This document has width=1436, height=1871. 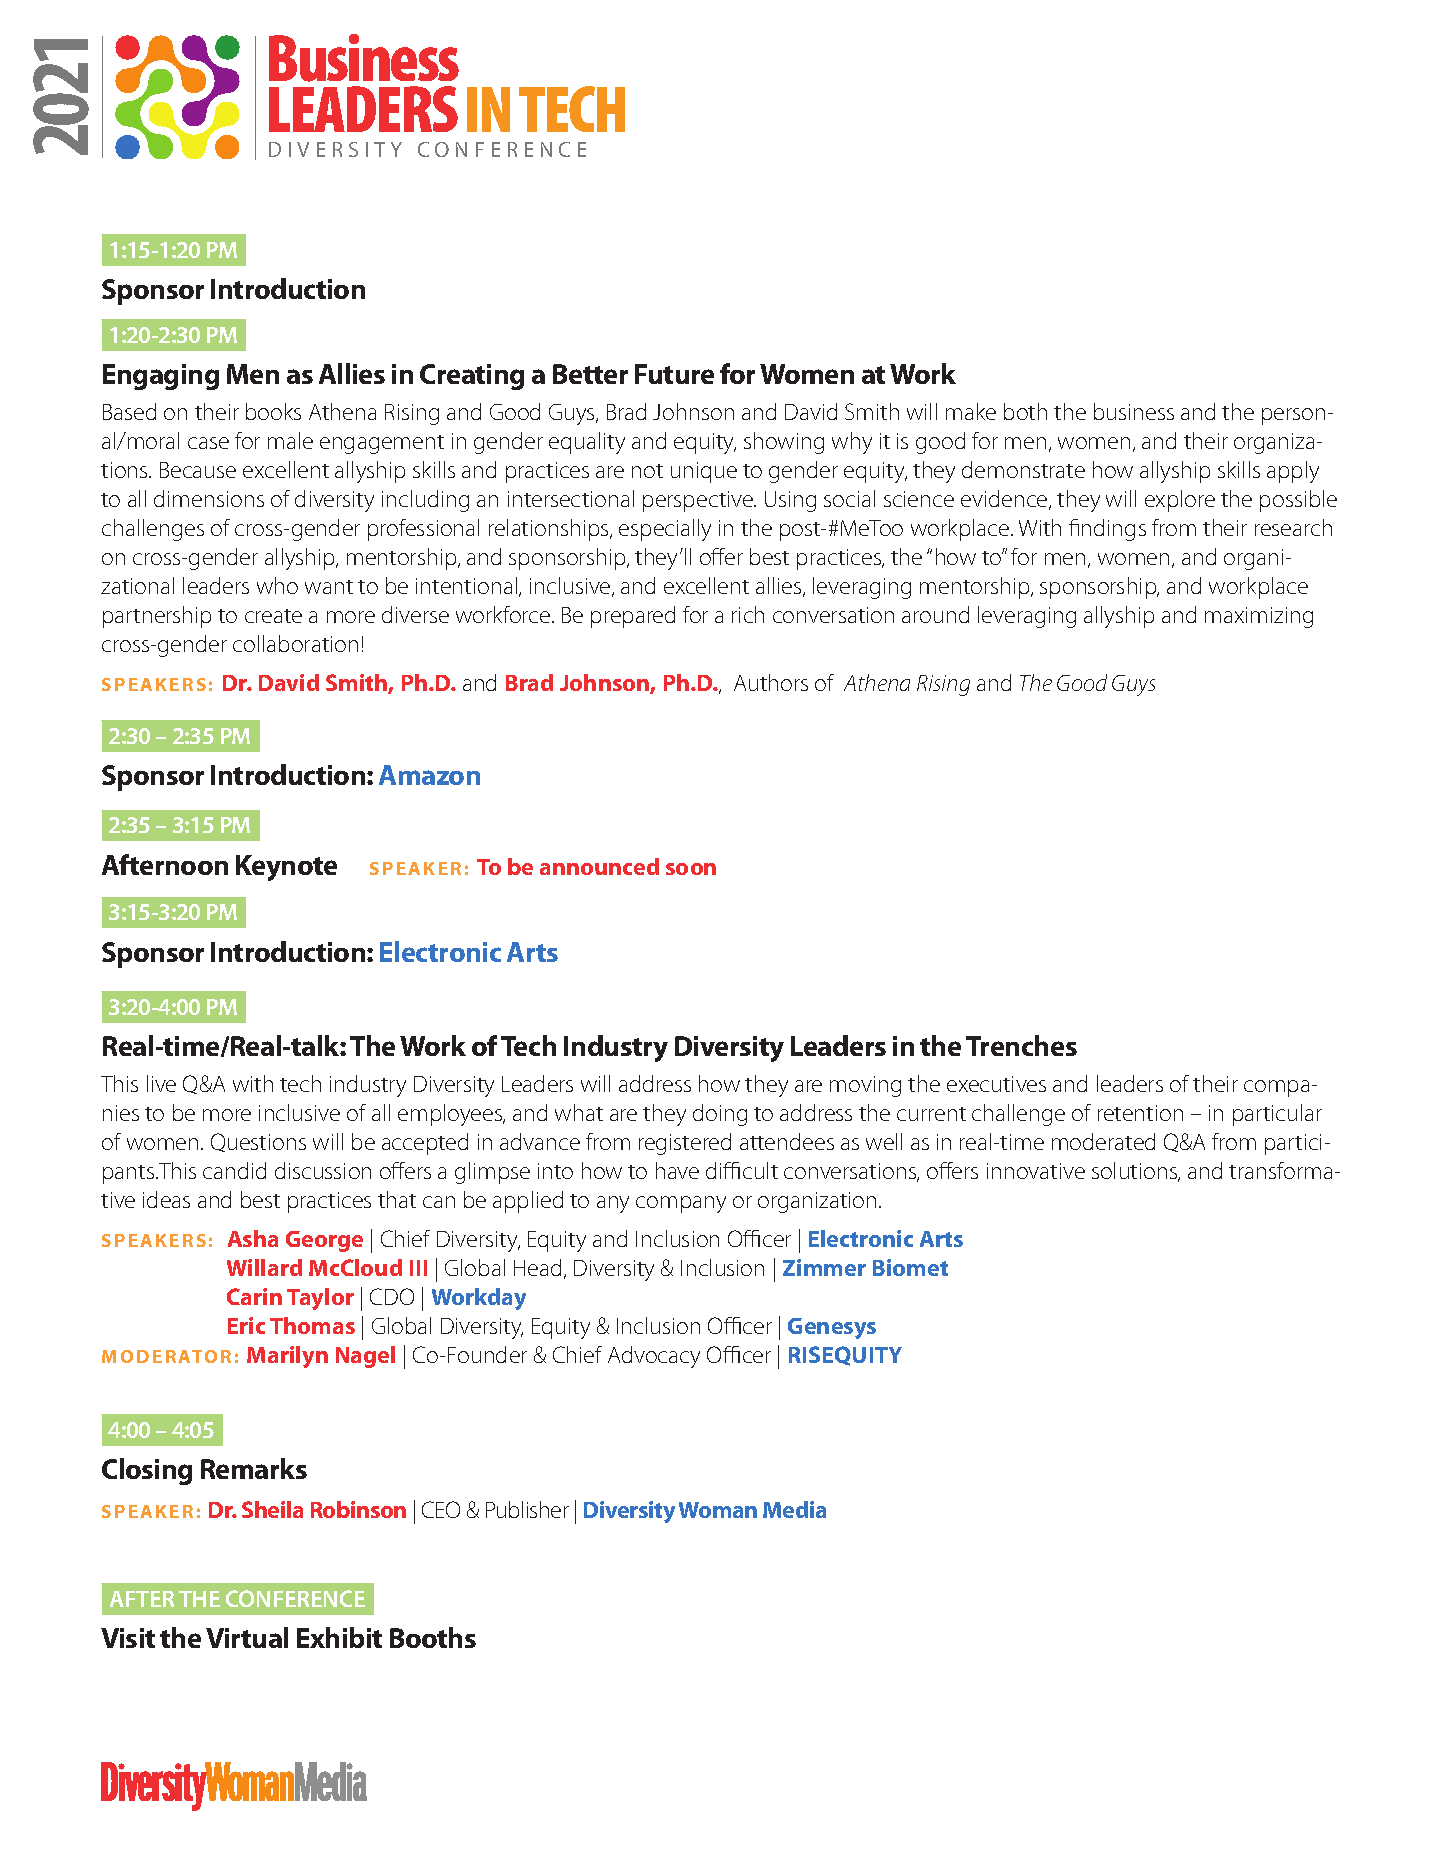 I want to click on both, so click(x=1025, y=411).
